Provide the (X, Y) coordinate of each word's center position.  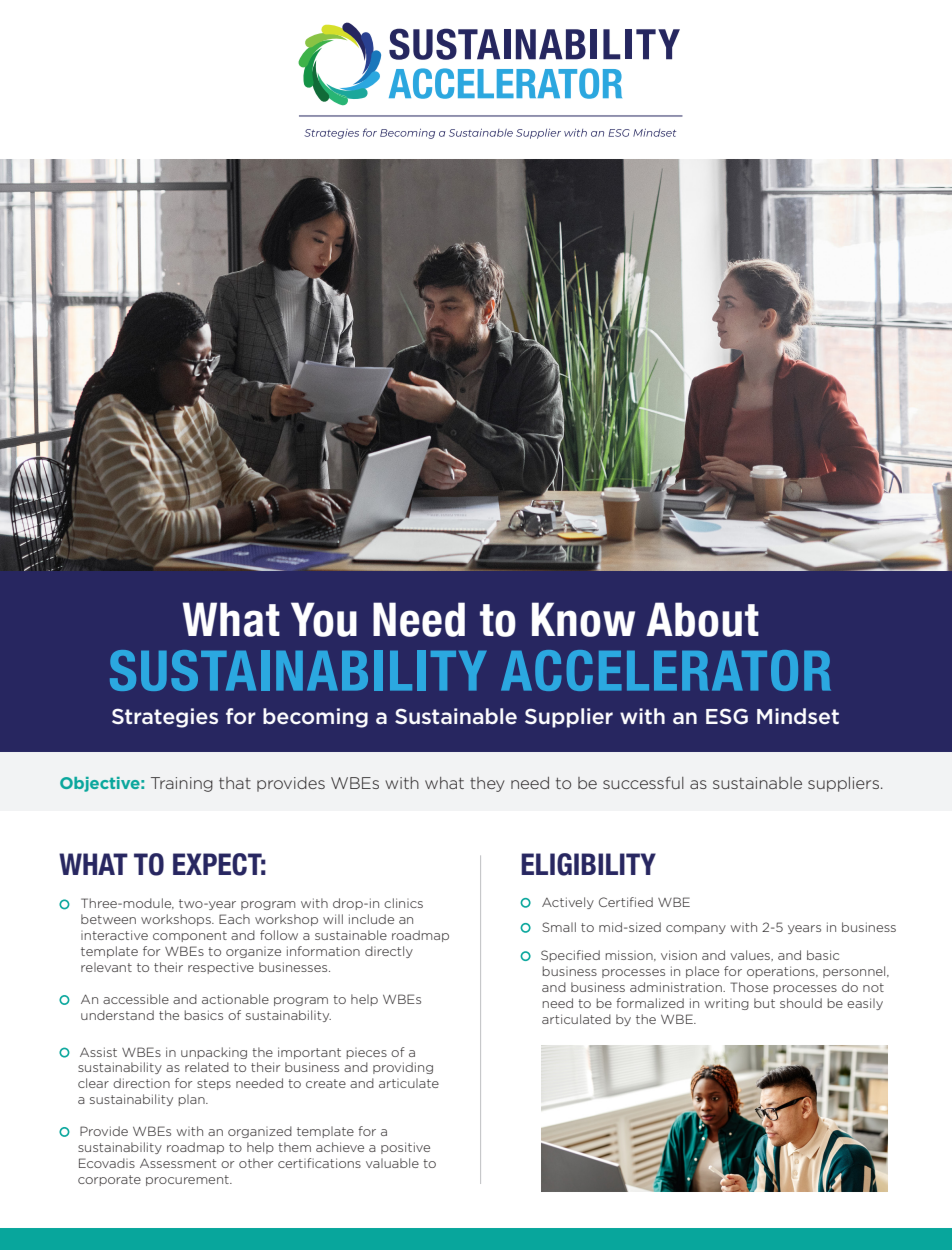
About (702, 619)
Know (583, 619)
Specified (570, 956)
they (487, 784)
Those (749, 987)
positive (405, 1148)
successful (643, 782)
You (324, 619)
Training (182, 784)
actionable (235, 999)
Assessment (178, 1163)
